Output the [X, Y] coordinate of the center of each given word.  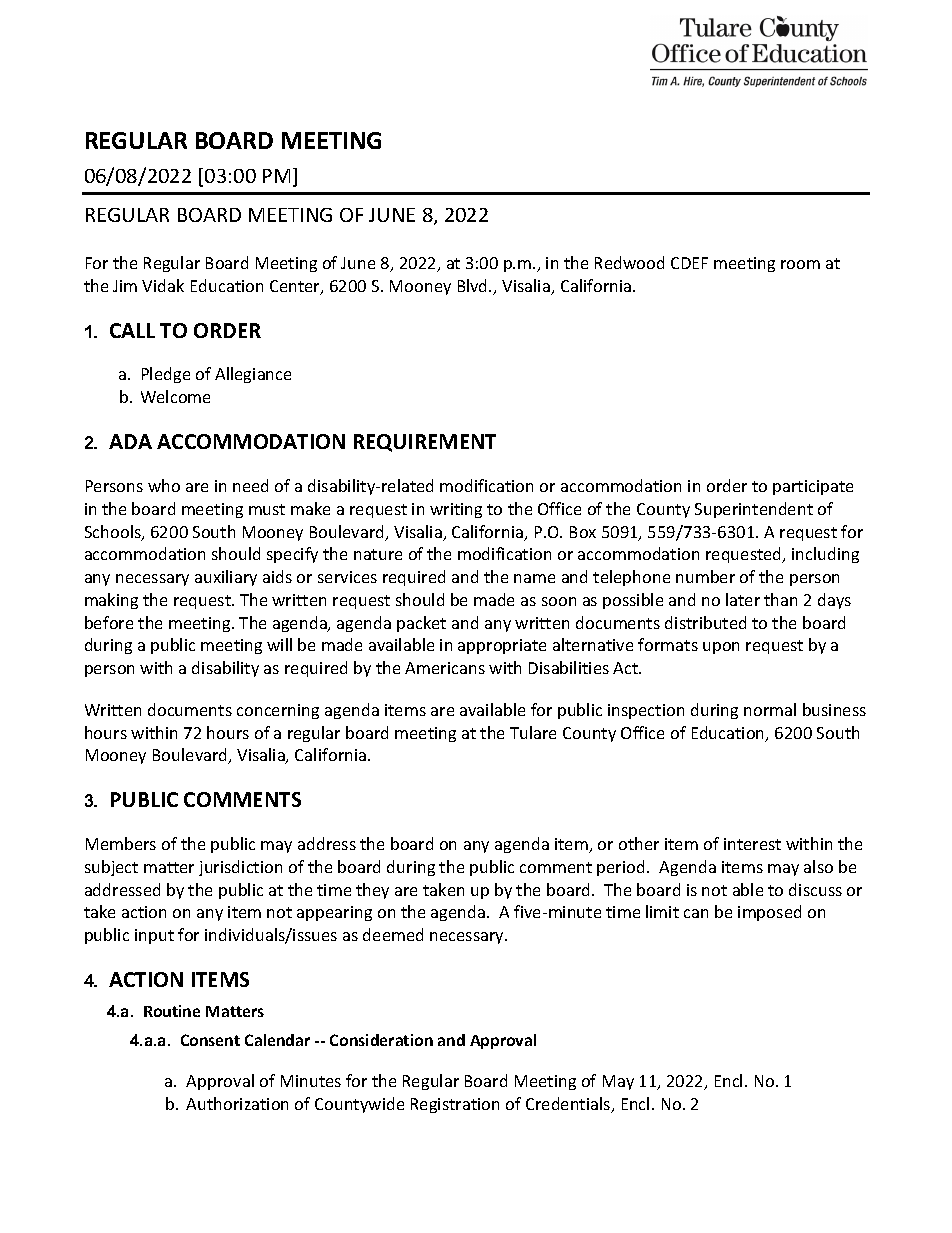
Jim [125, 286]
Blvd [474, 285]
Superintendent [754, 510]
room [800, 264]
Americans [445, 668]
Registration [455, 1105]
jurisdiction [240, 868]
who [164, 485]
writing [456, 510]
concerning [278, 711]
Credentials [569, 1105]
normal [770, 709]
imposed [769, 913]
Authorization [237, 1103]
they [372, 891]
